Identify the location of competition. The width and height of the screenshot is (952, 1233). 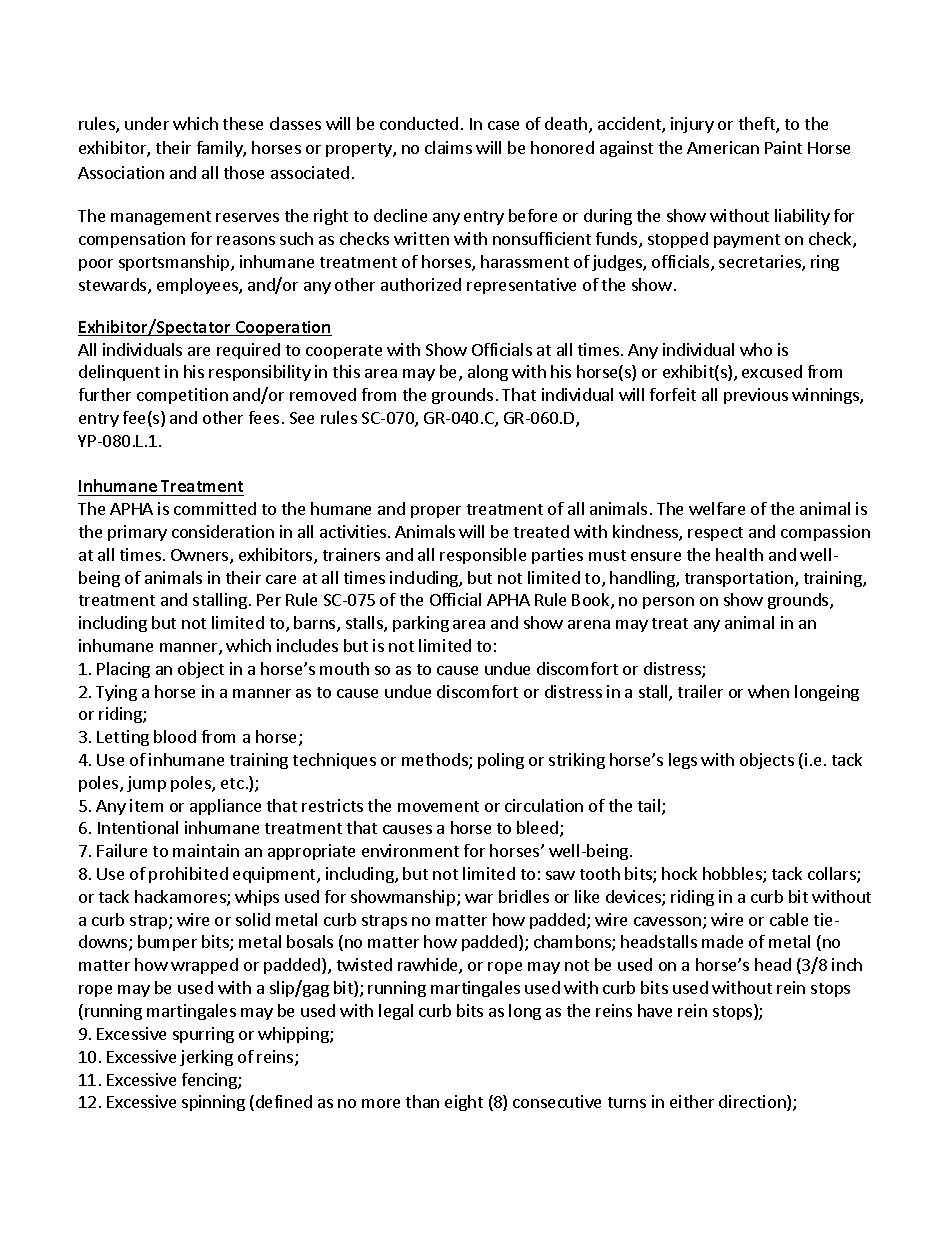
(182, 396).
